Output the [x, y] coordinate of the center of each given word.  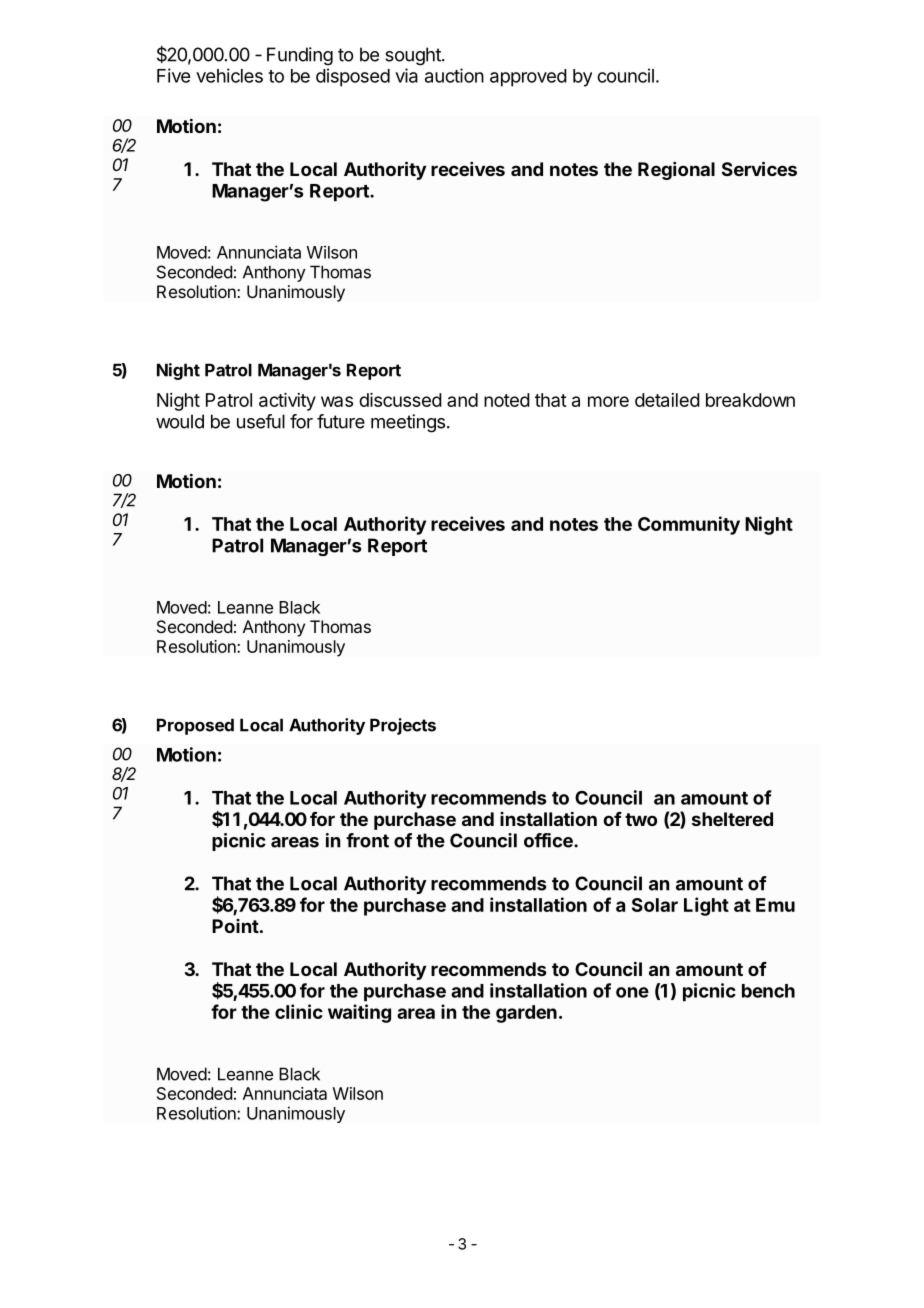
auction [454, 75]
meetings [408, 423]
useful [261, 421]
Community [689, 525]
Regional [676, 171]
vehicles [229, 75]
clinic [299, 1011]
